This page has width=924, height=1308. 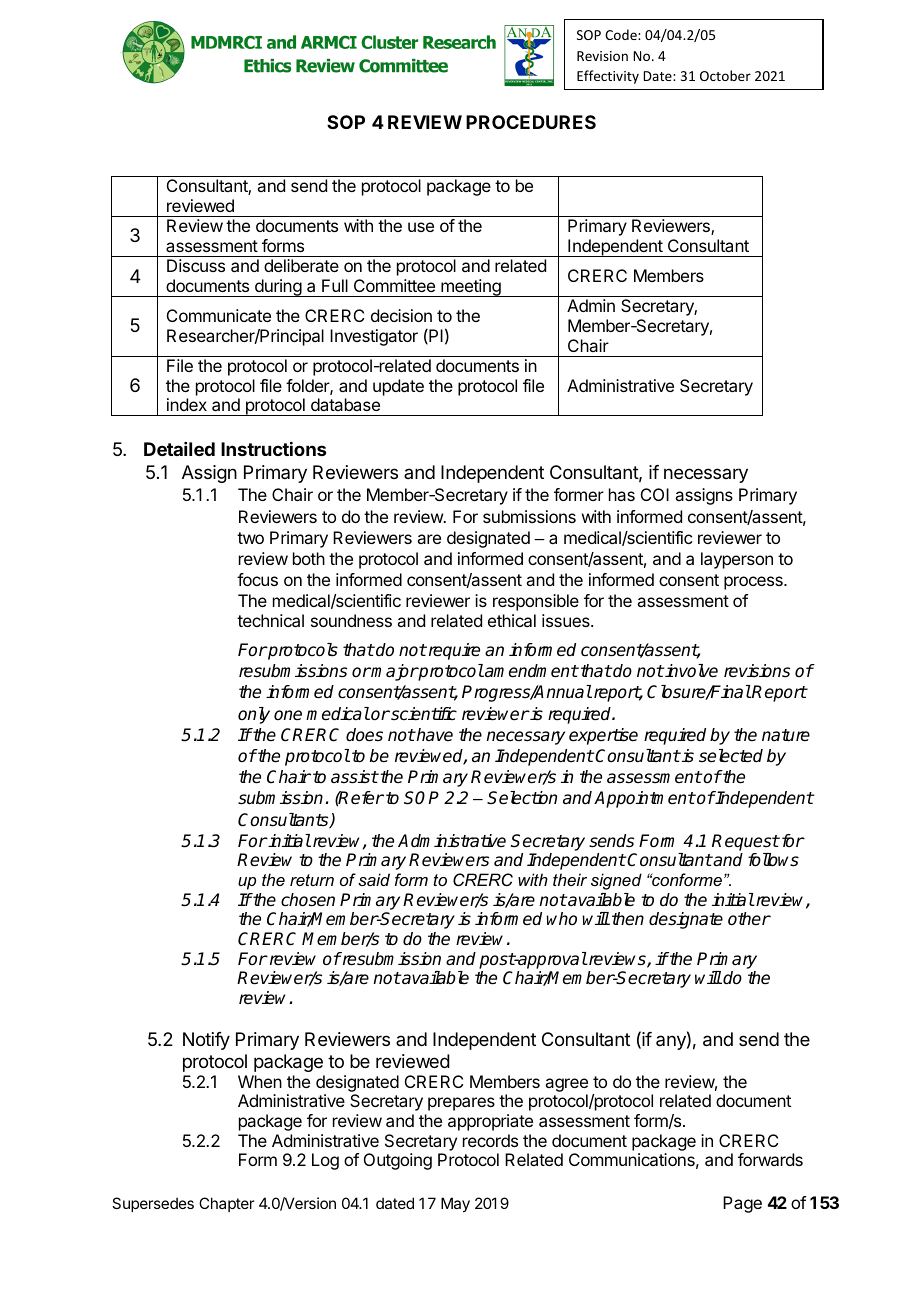 What do you see at coordinates (725, 75) in the page?
I see `October` at bounding box center [725, 75].
